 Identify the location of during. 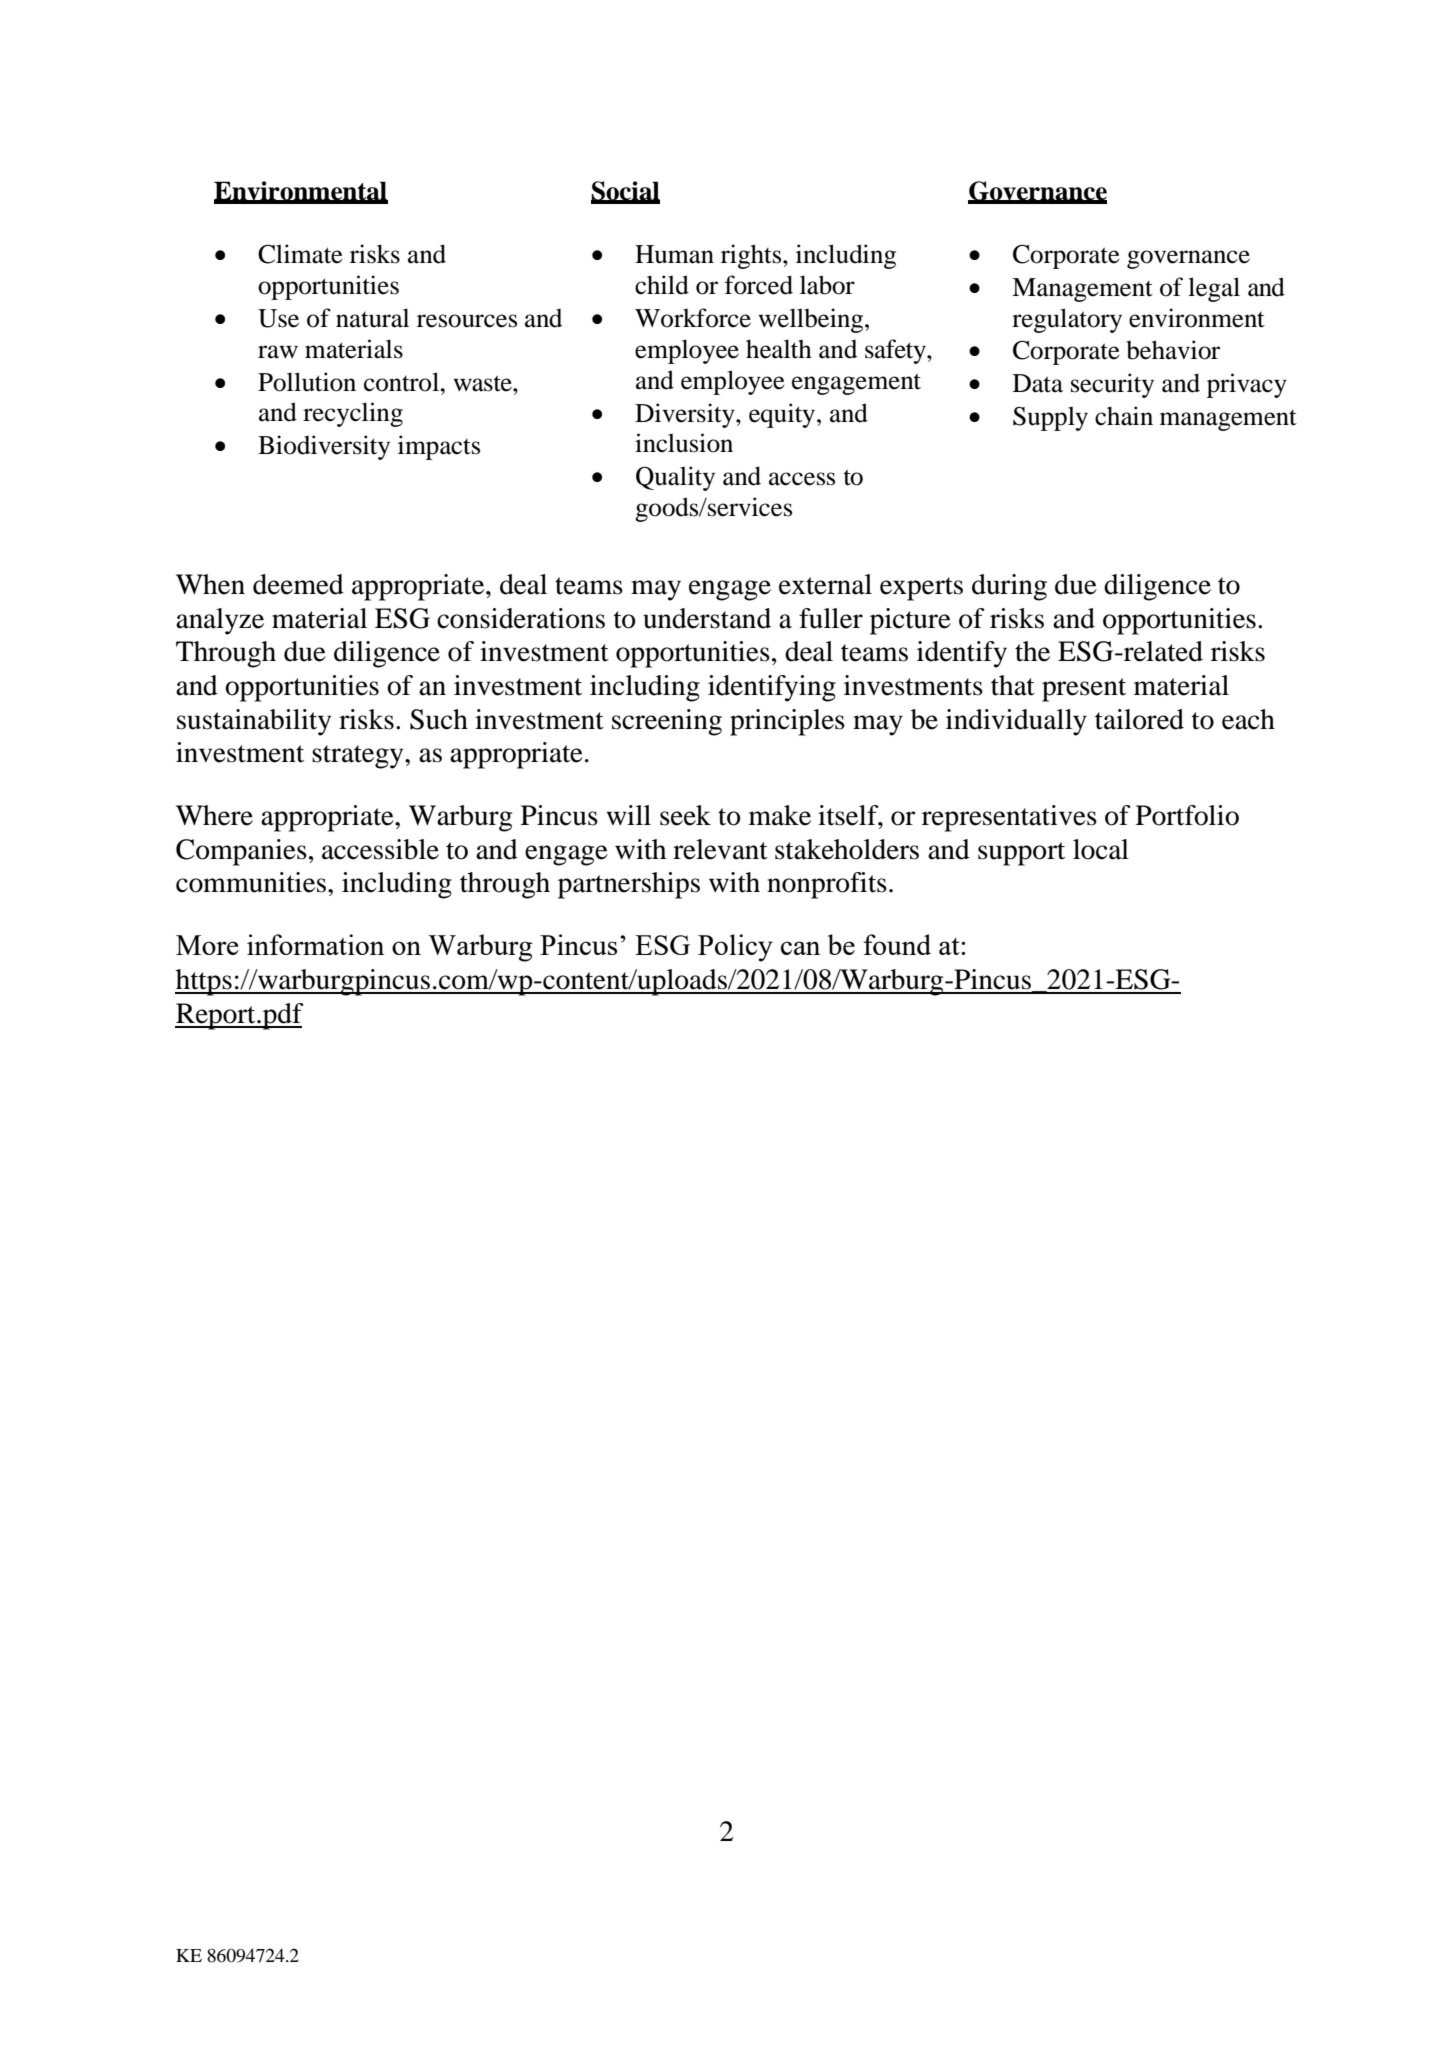
(1009, 587).
